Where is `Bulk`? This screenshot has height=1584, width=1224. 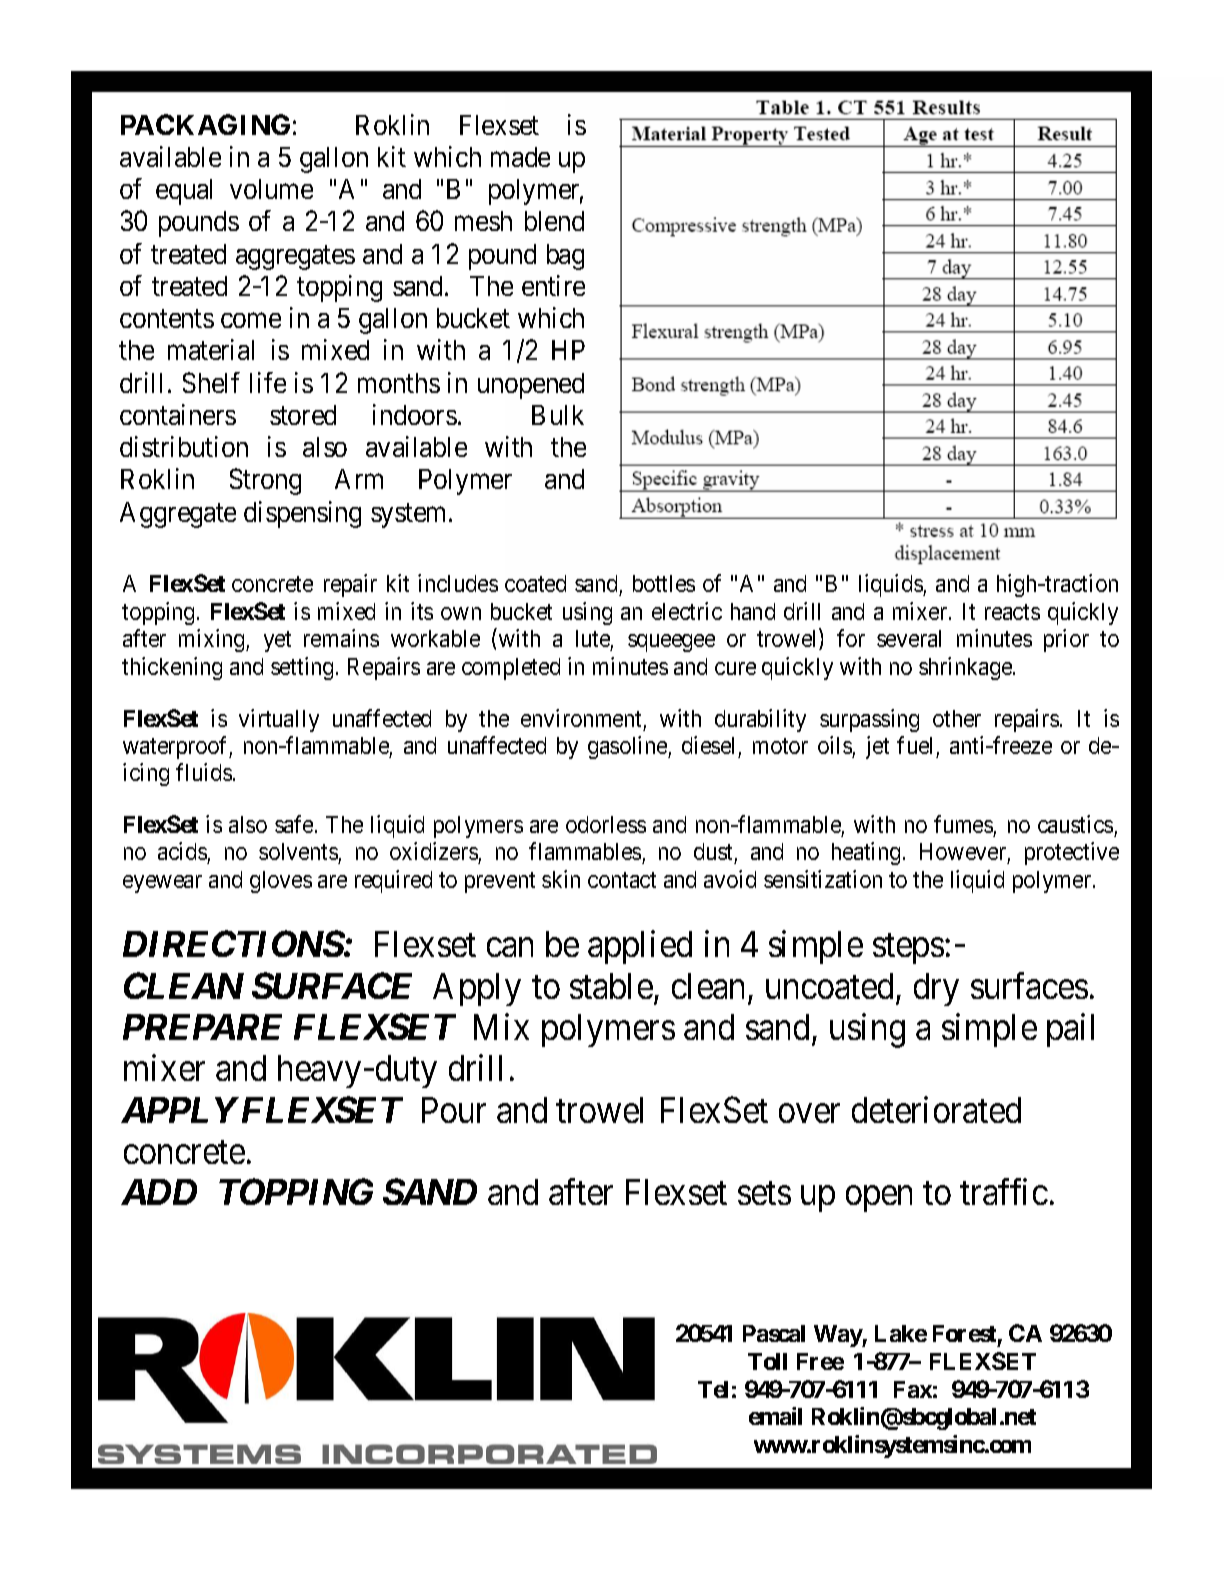 Bulk is located at coordinates (558, 415).
